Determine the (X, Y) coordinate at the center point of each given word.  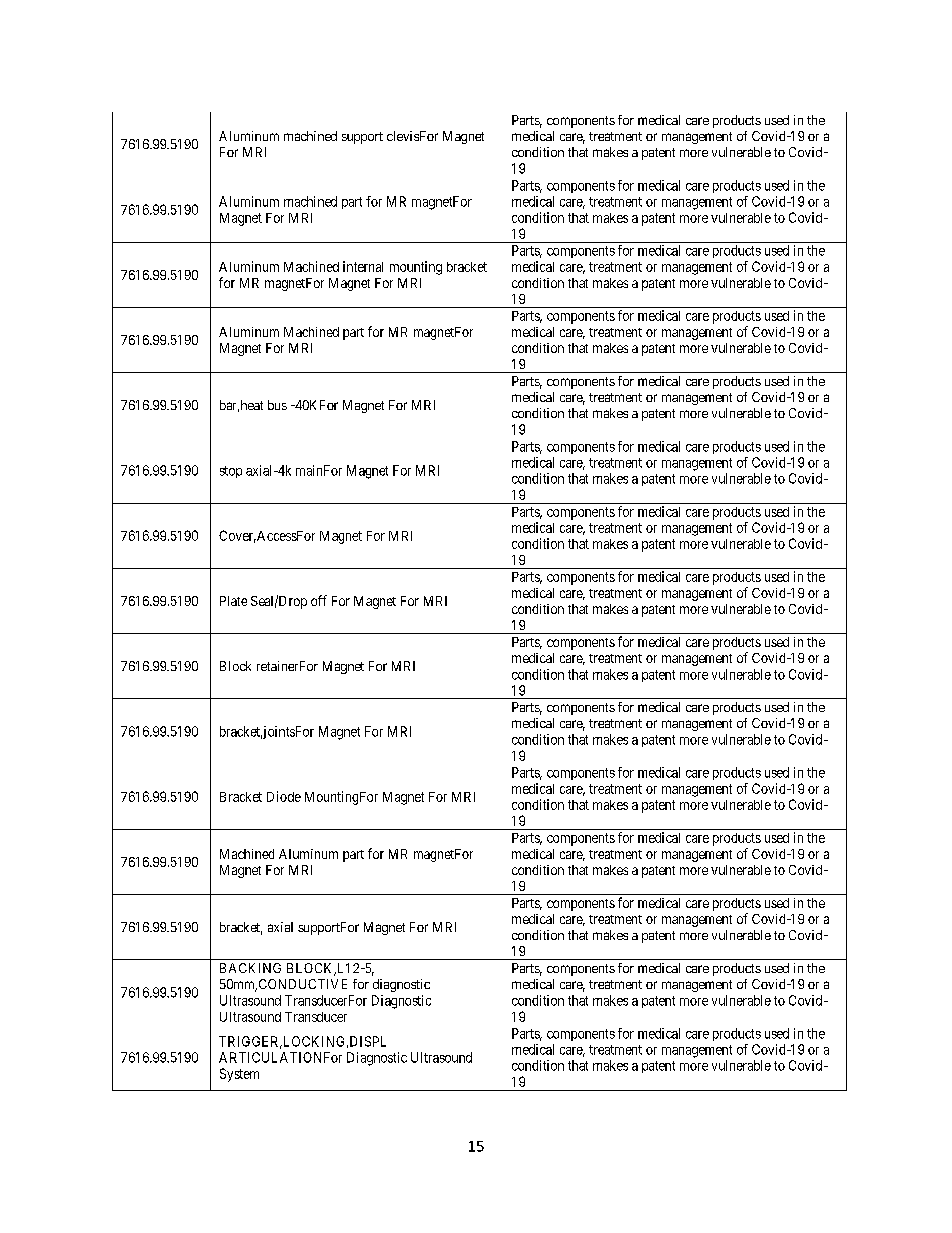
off (319, 600)
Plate (233, 601)
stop (231, 472)
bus (277, 405)
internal (363, 266)
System (239, 1075)
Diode (284, 796)
